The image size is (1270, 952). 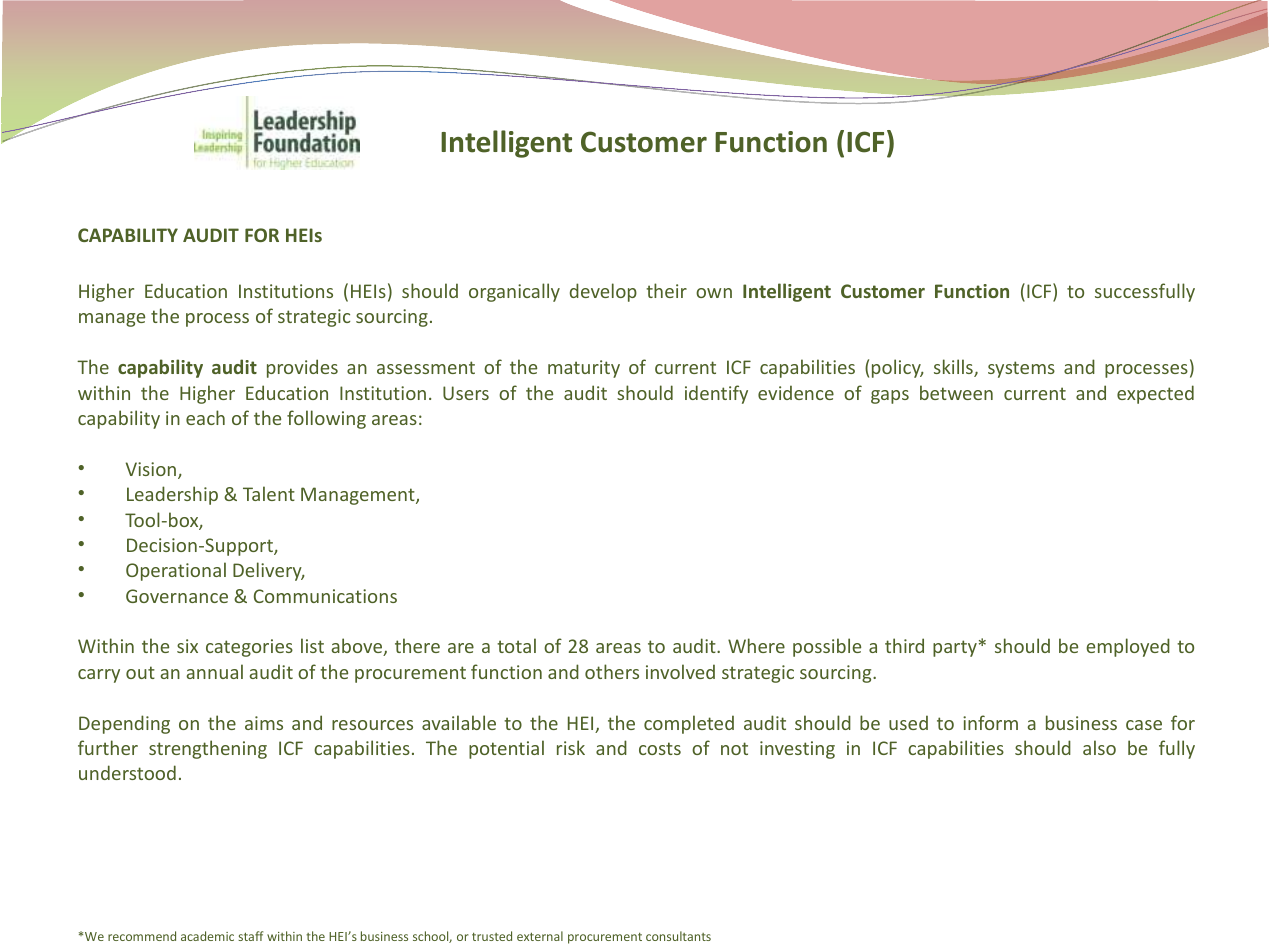 What do you see at coordinates (956, 392) in the document?
I see `between` at bounding box center [956, 392].
